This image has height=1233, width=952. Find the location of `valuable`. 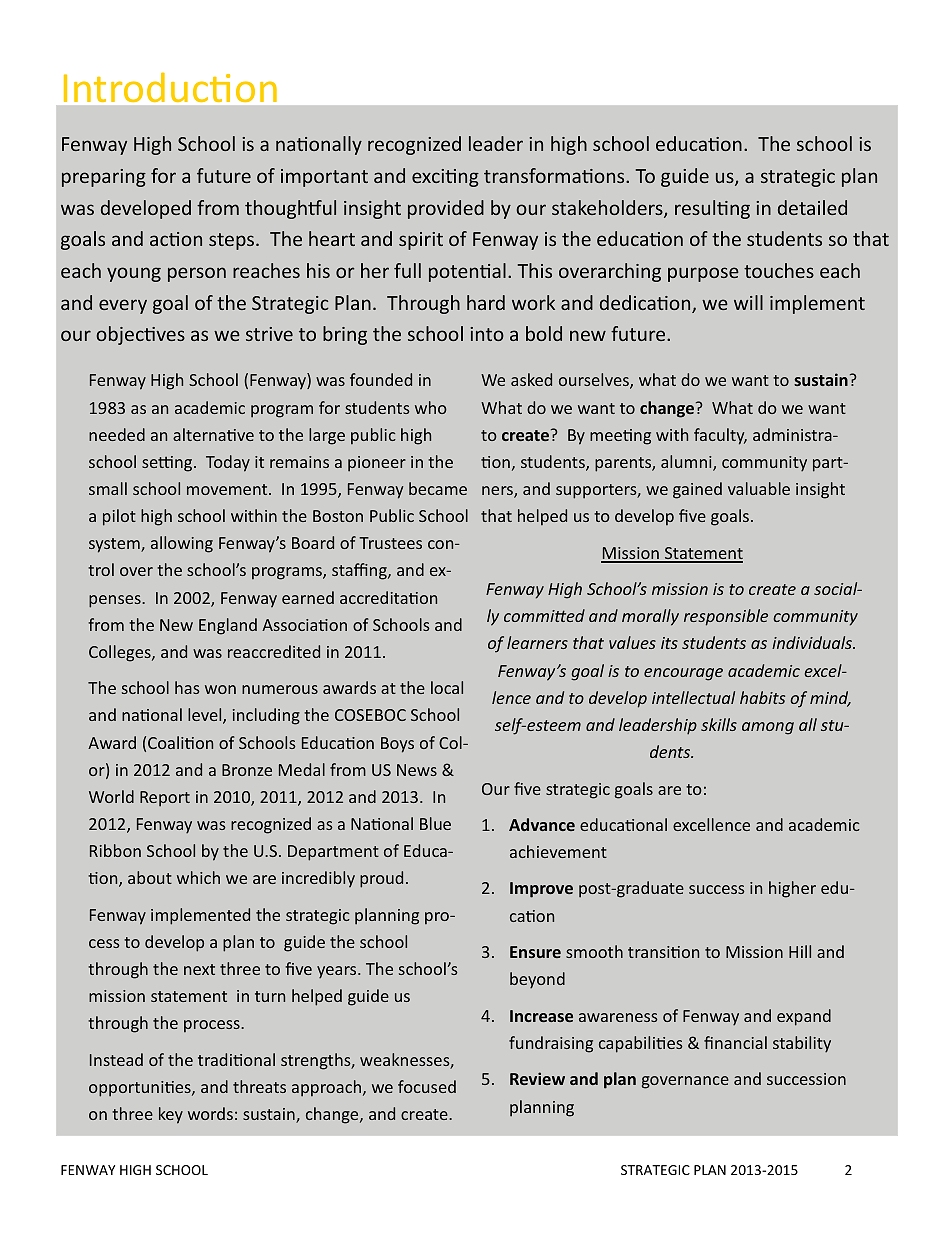

valuable is located at coordinates (759, 488).
